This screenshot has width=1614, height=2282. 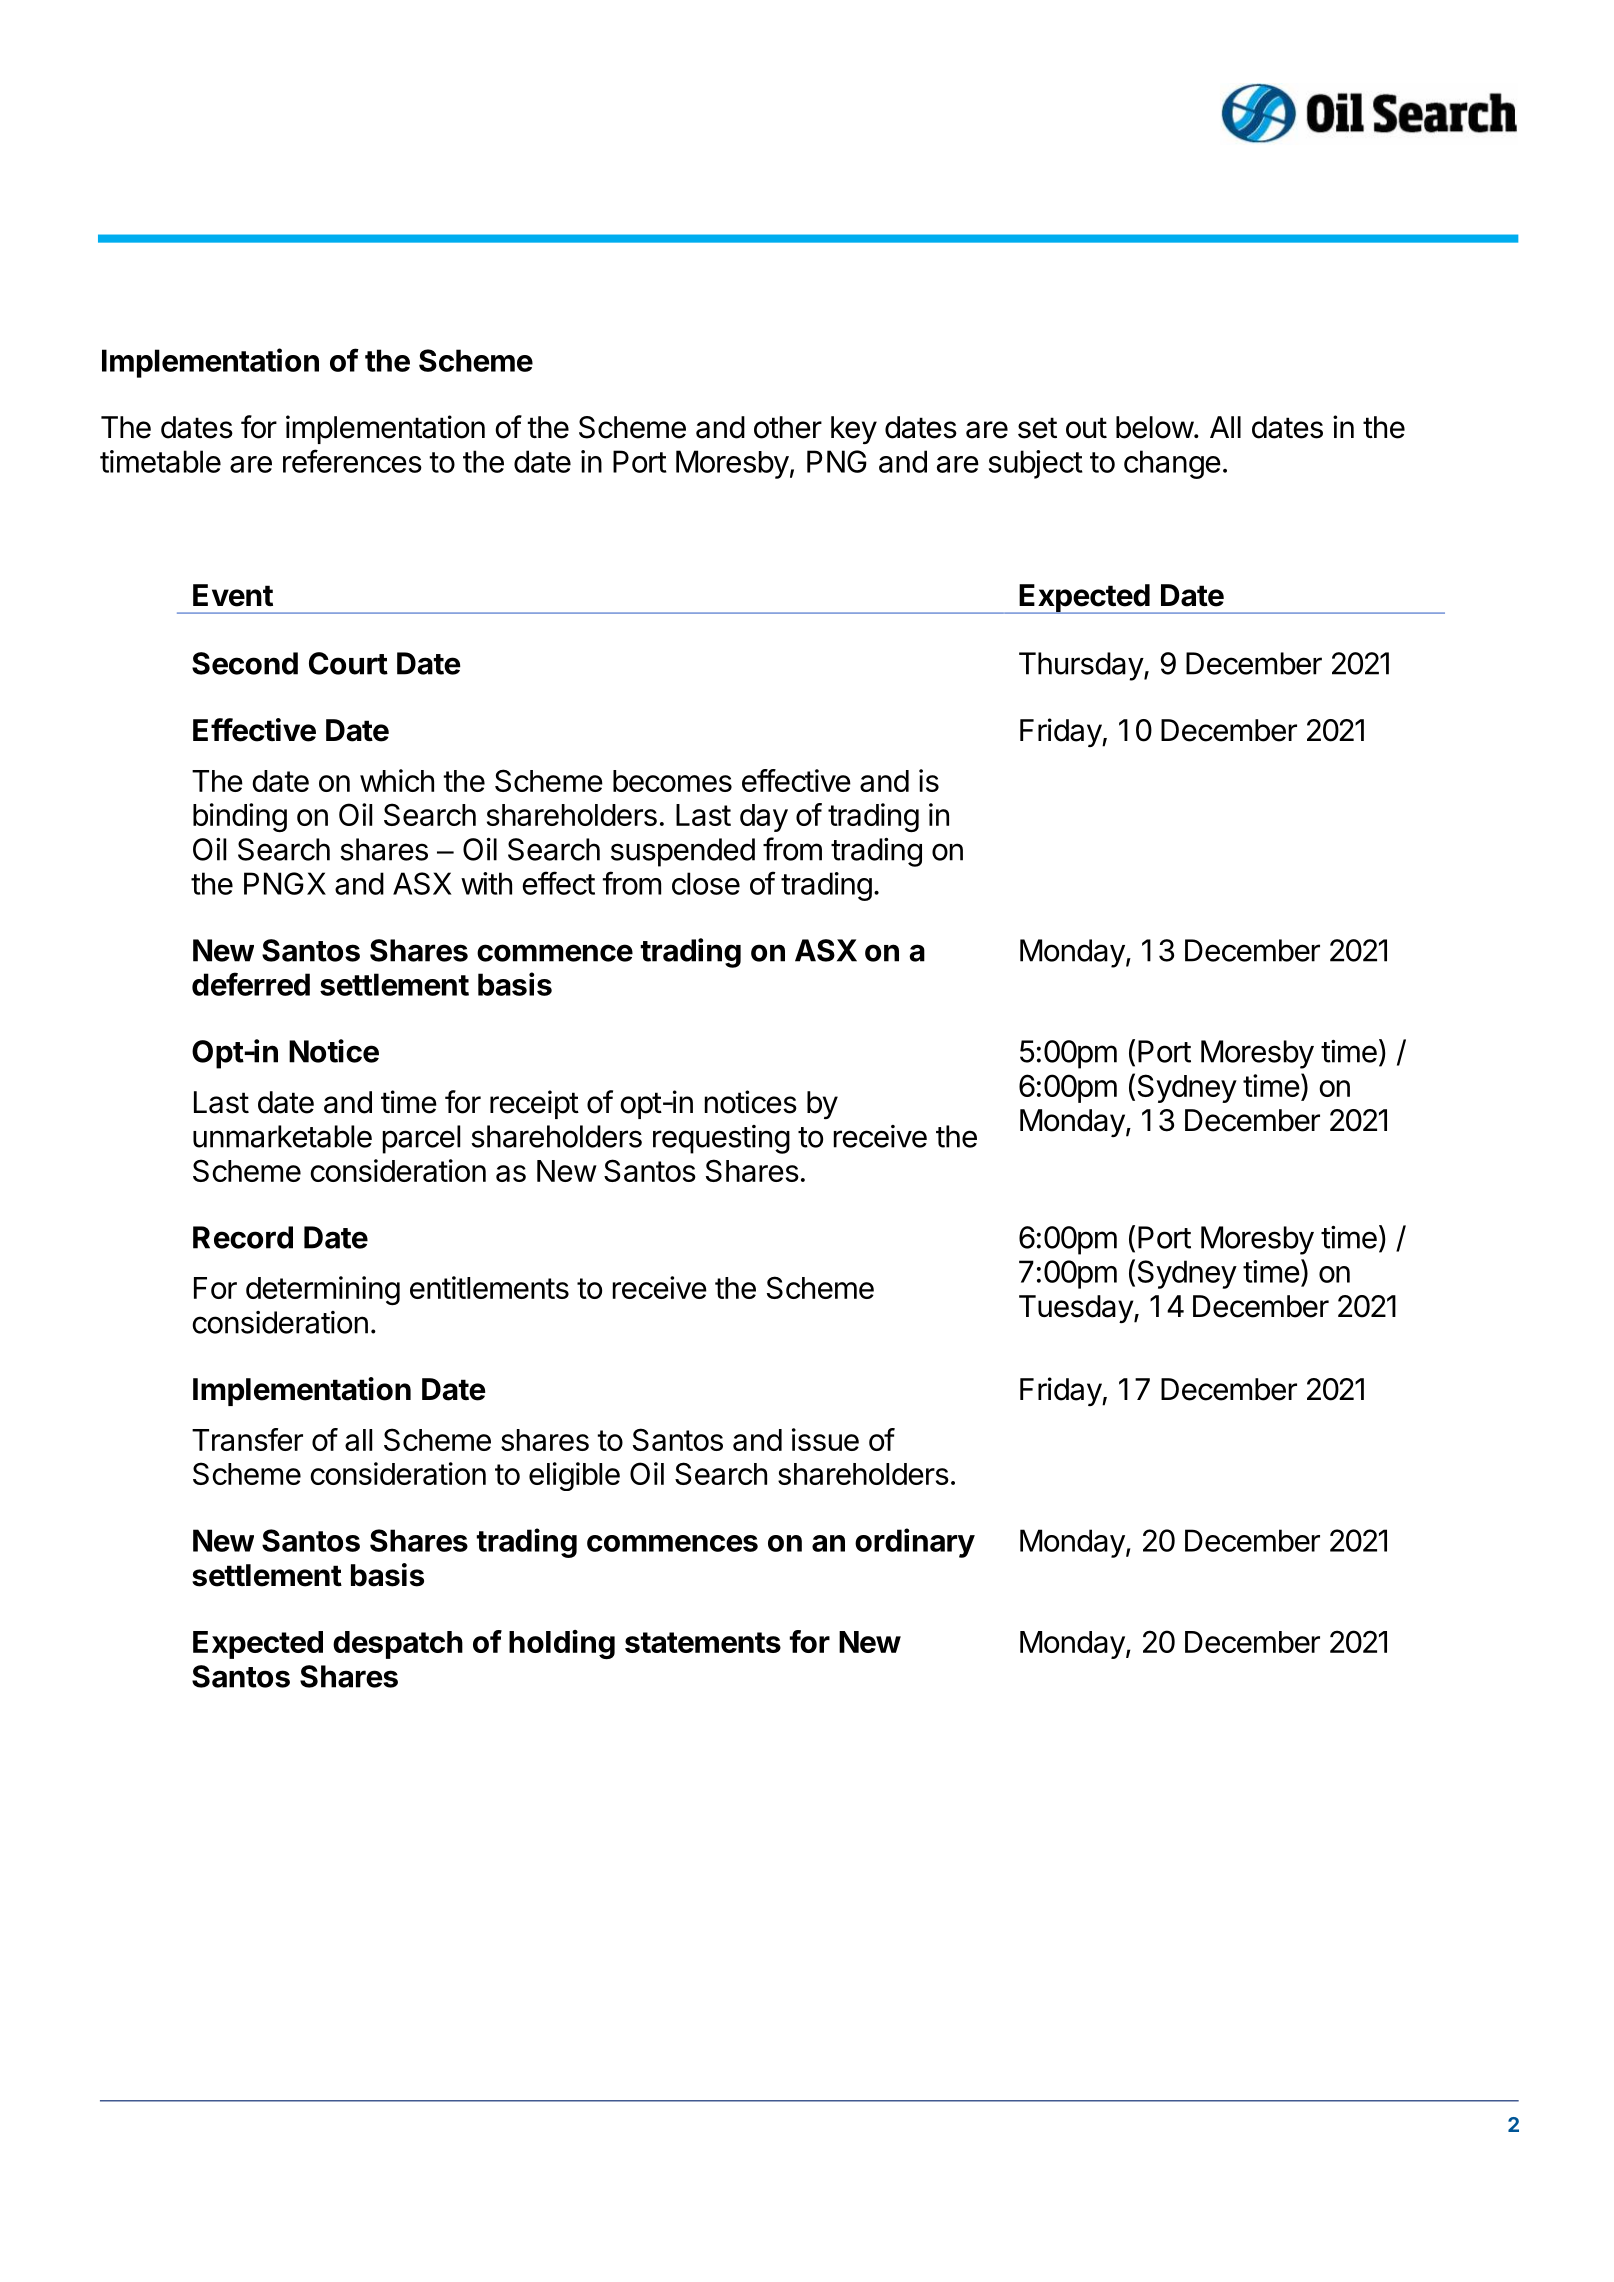 I want to click on subject, so click(x=1036, y=464).
